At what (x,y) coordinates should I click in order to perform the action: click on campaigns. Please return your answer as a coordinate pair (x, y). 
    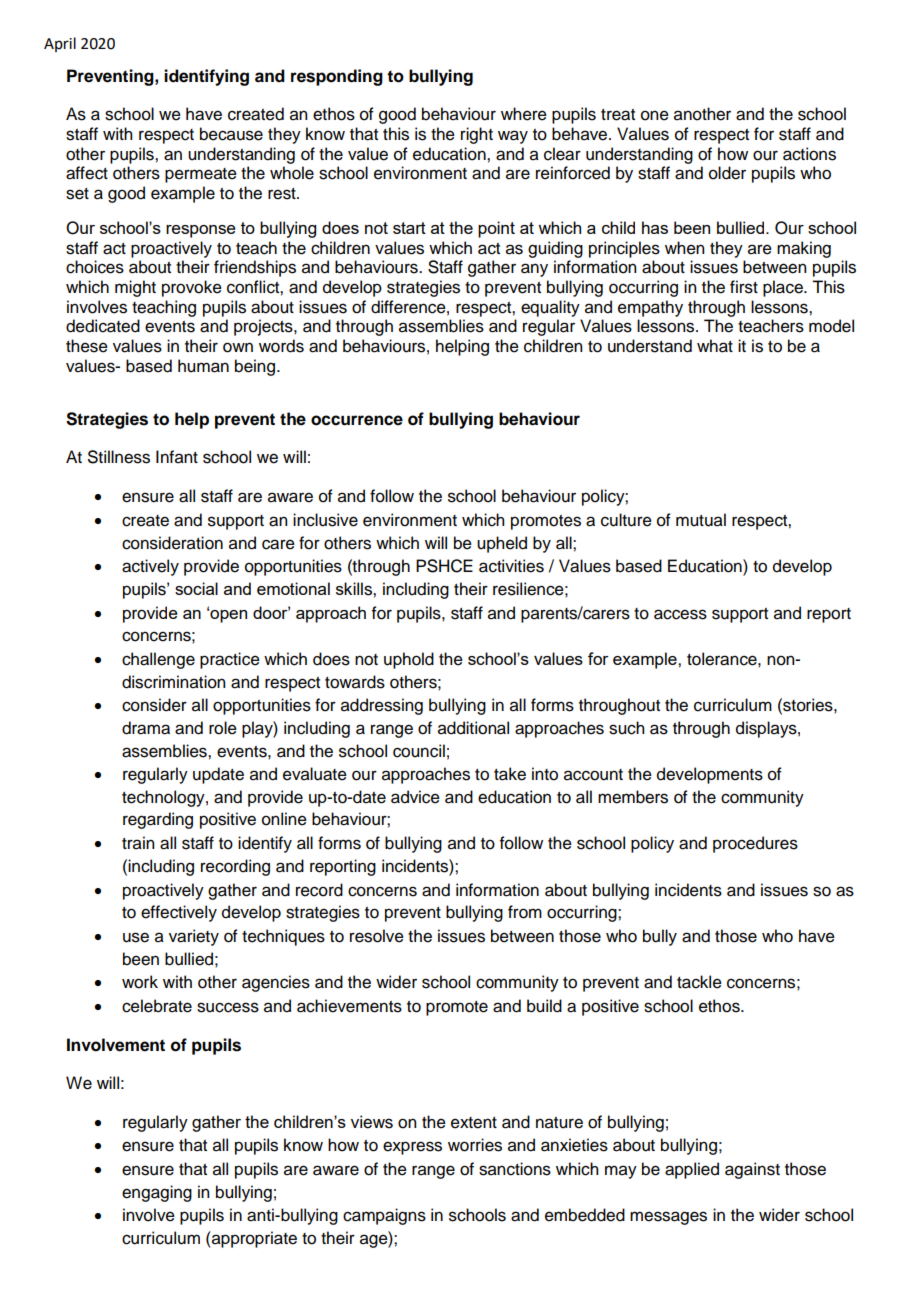
    Looking at the image, I should click on (384, 1216).
